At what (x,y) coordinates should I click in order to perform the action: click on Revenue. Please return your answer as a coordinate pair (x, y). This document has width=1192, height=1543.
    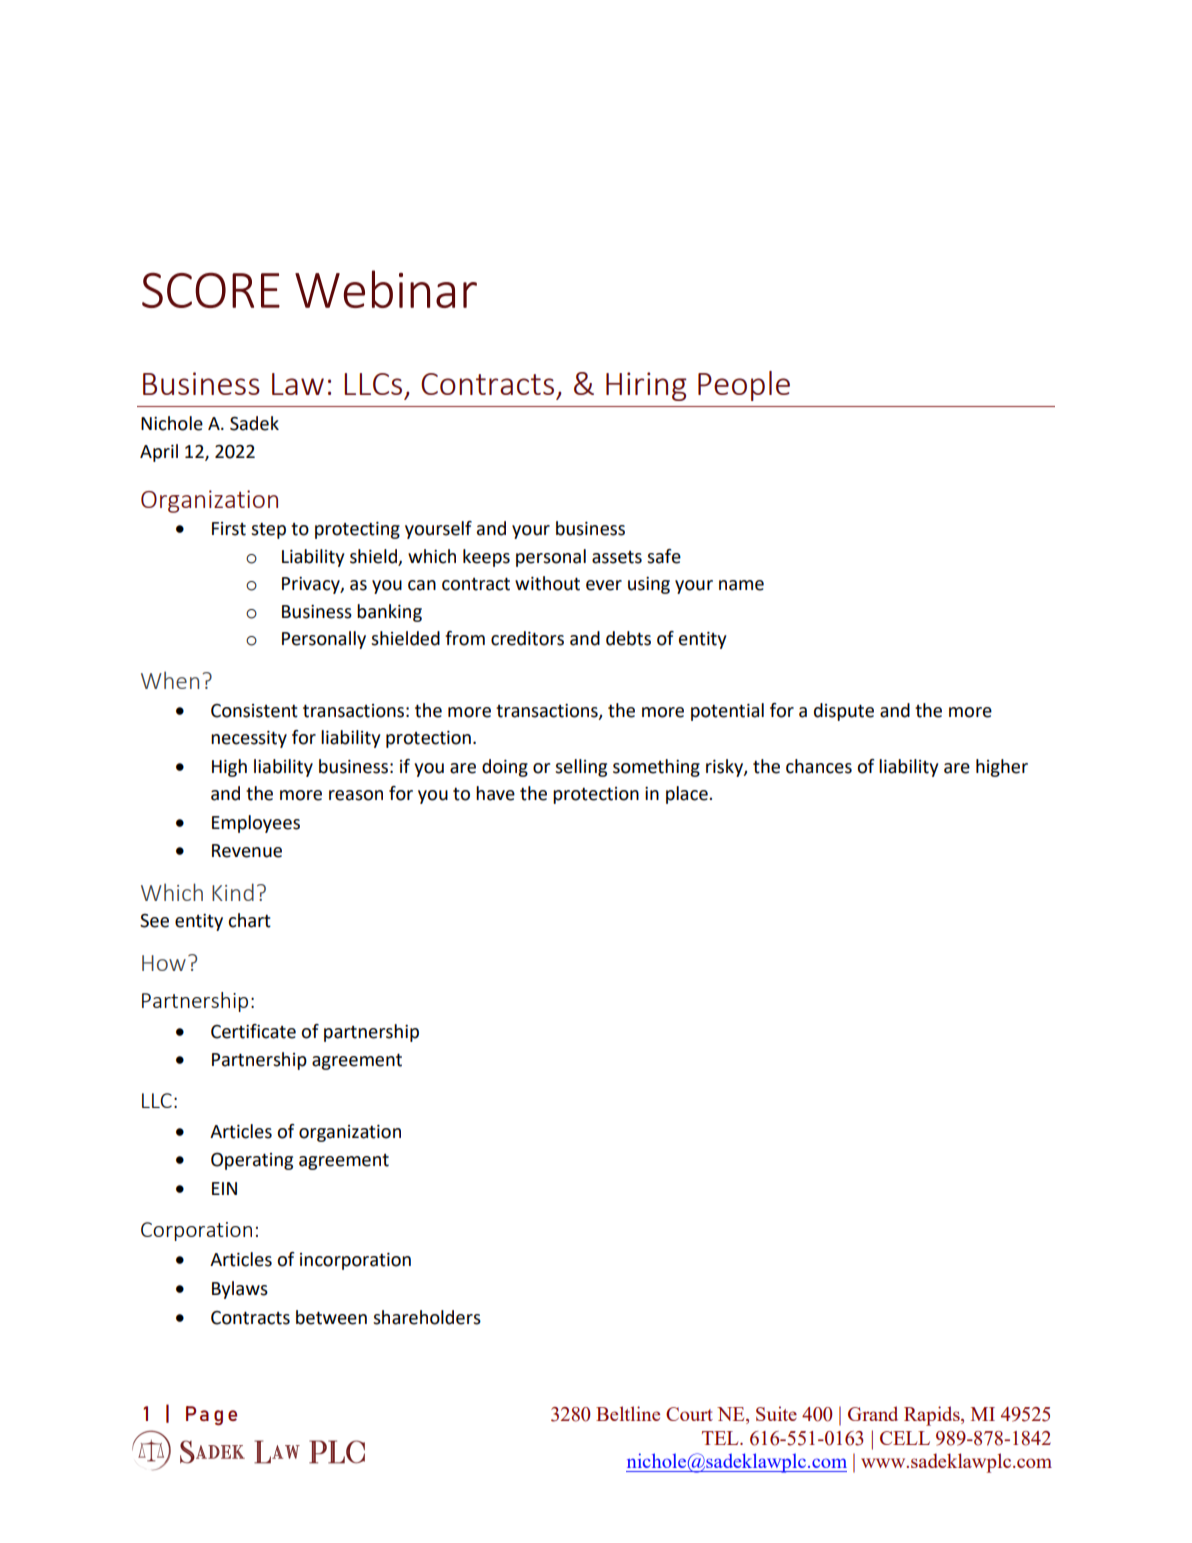
    Looking at the image, I should click on (247, 851).
